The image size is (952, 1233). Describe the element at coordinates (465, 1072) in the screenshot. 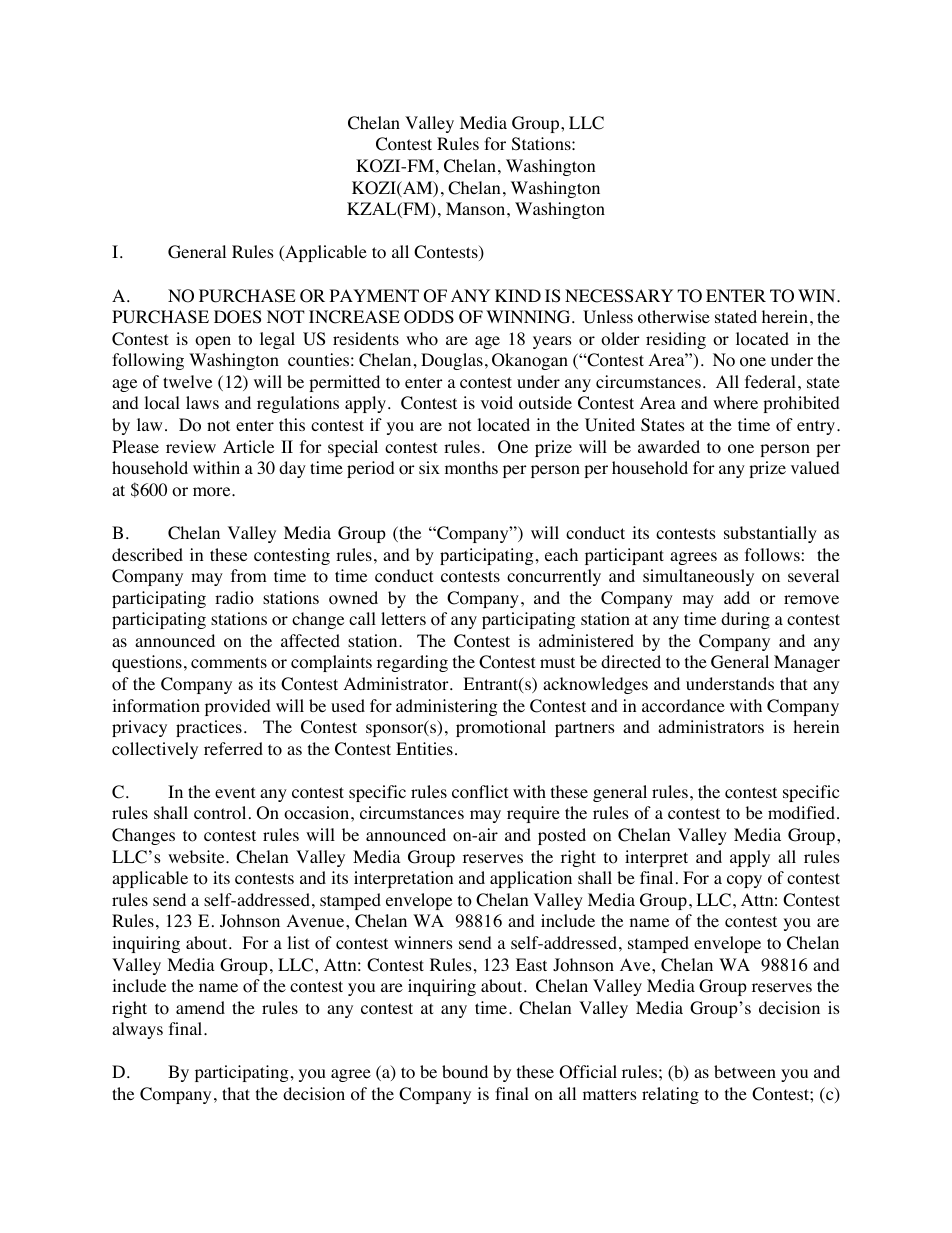

I see `bound` at that location.
